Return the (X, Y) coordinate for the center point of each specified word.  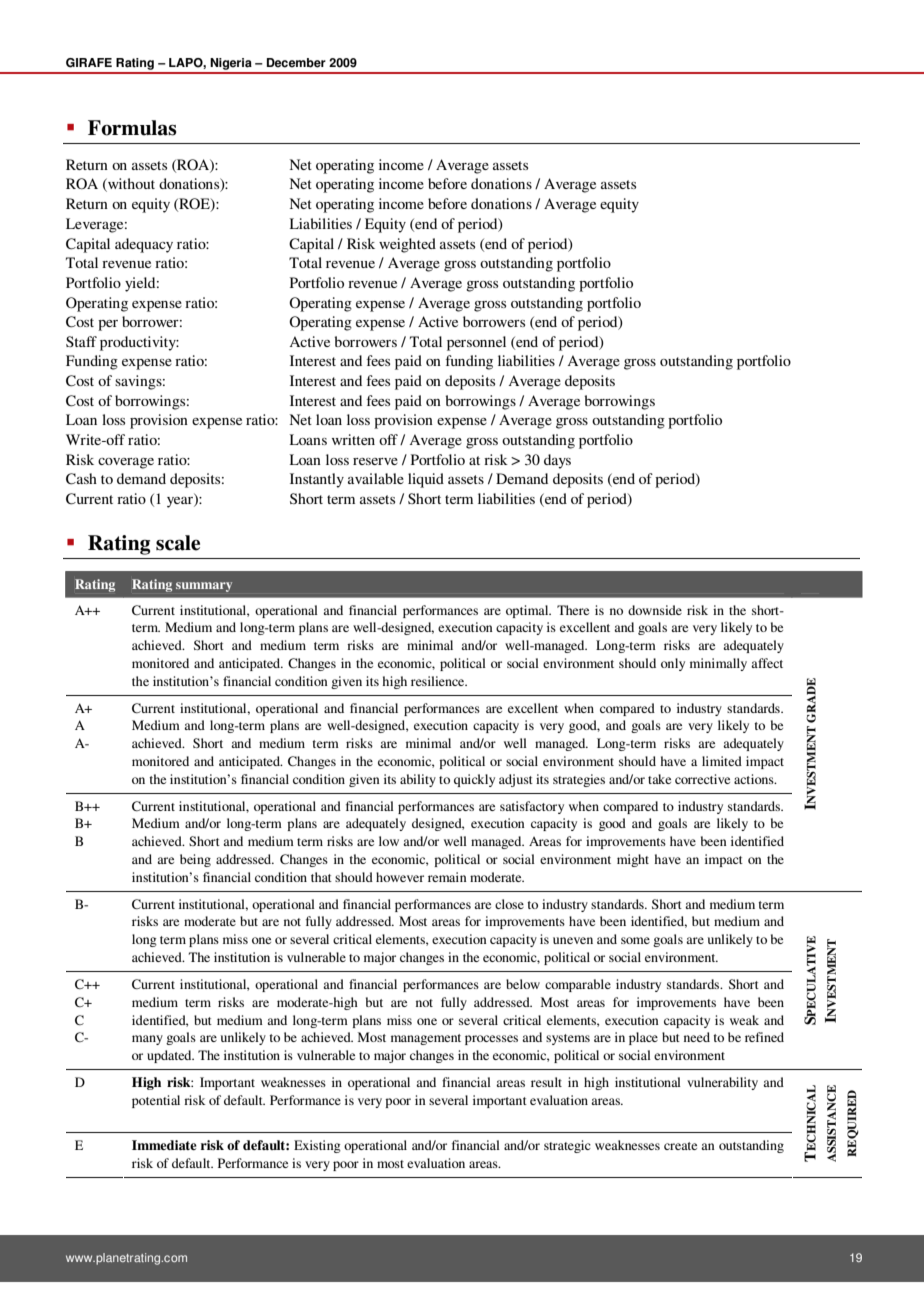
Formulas (132, 128)
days (557, 461)
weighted (407, 245)
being (195, 860)
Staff (81, 341)
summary (204, 587)
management (426, 1039)
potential (156, 1101)
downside (655, 610)
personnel (476, 343)
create (680, 1146)
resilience (439, 681)
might (633, 860)
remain (447, 877)
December (296, 63)
